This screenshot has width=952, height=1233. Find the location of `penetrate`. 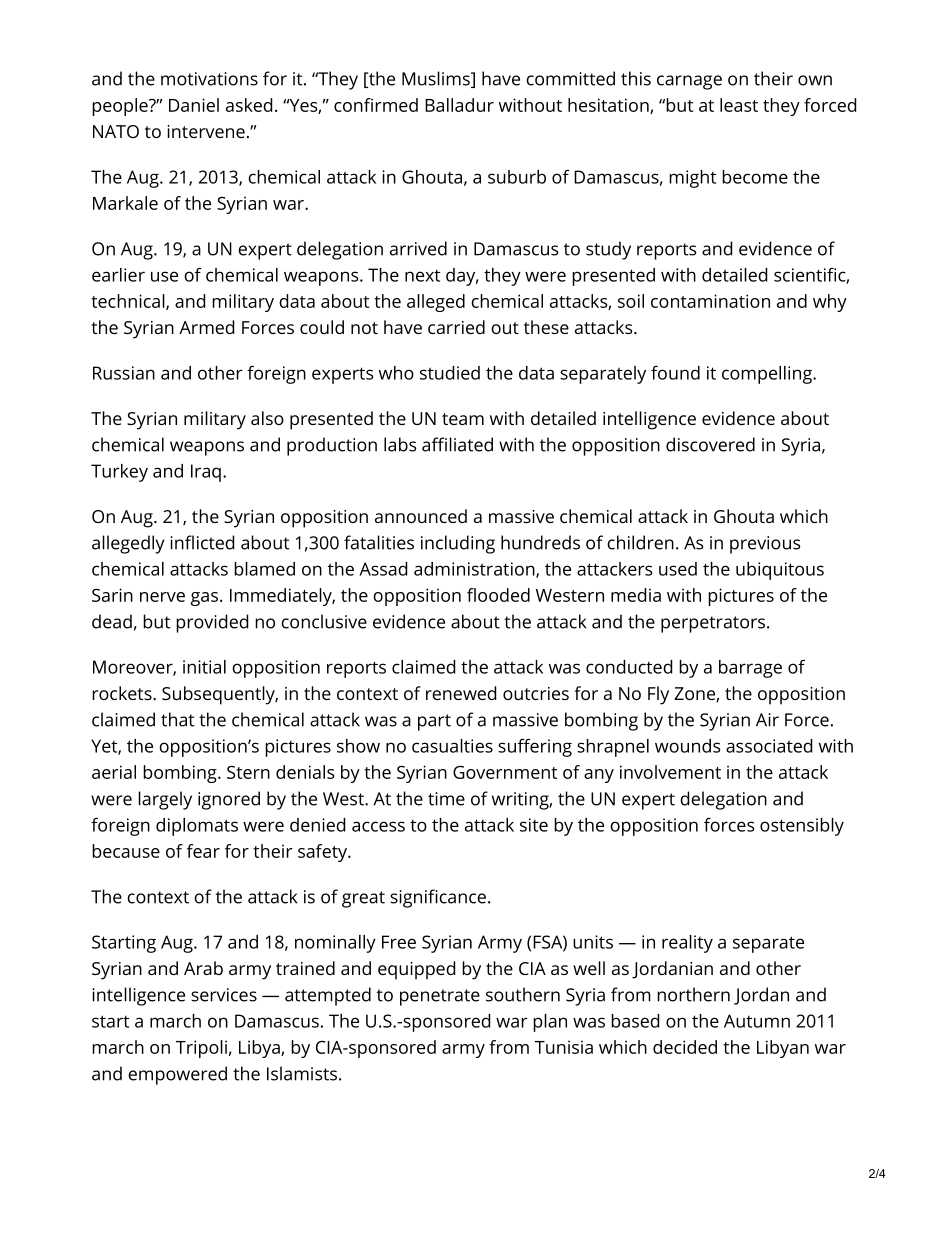

penetrate is located at coordinates (440, 997).
